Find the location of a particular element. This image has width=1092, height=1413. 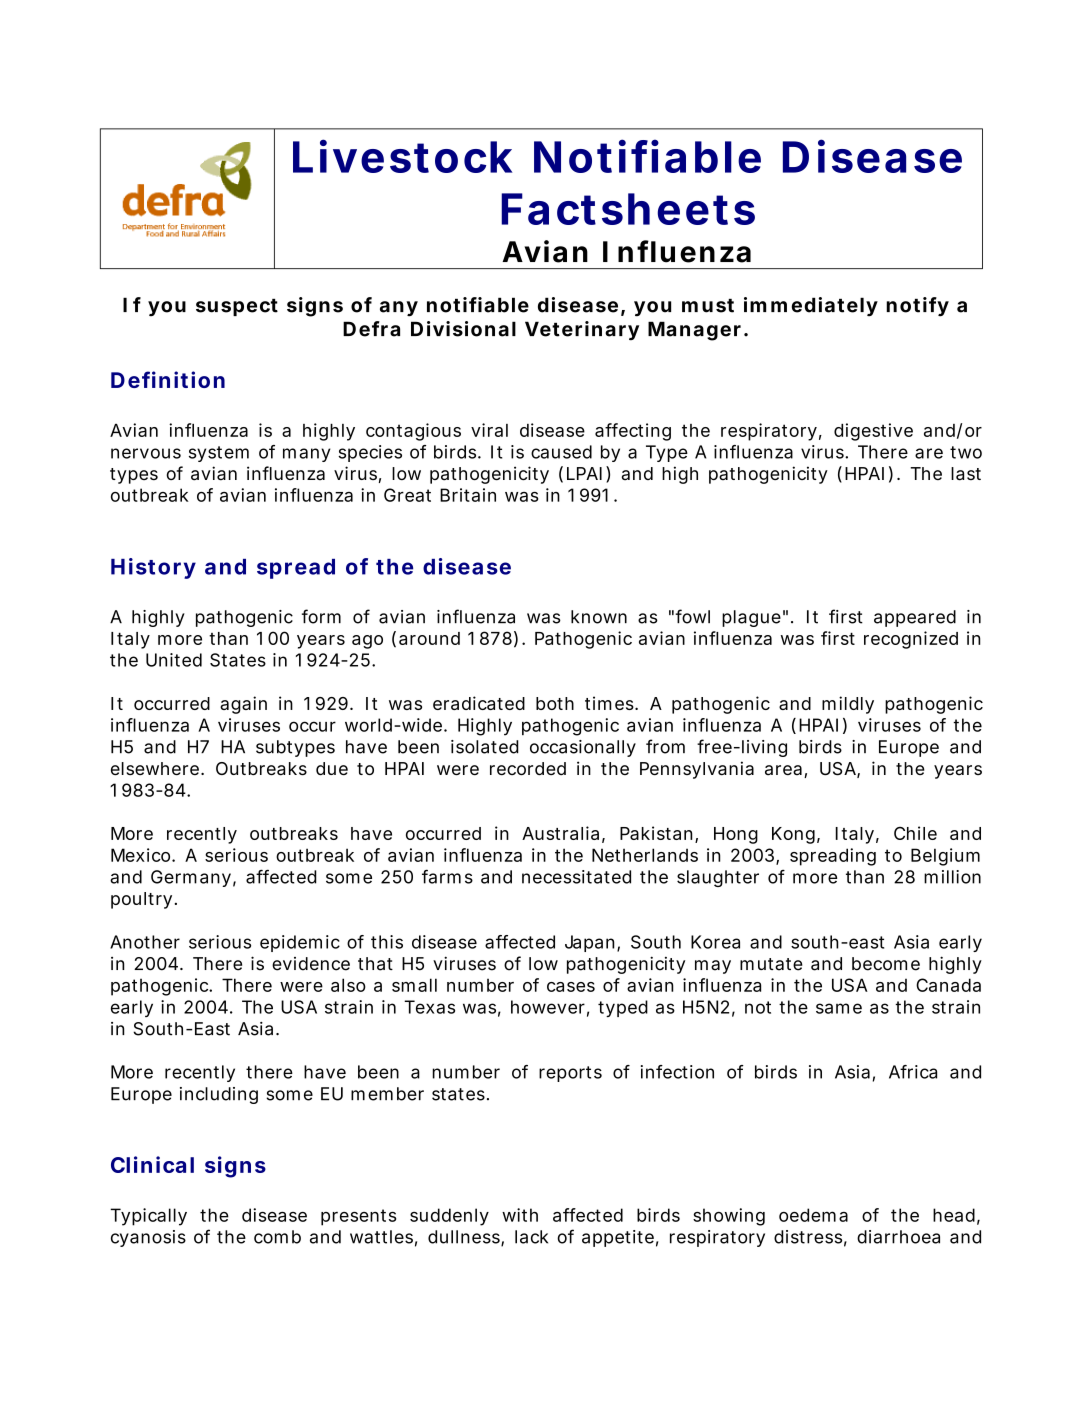

comb is located at coordinates (277, 1237).
